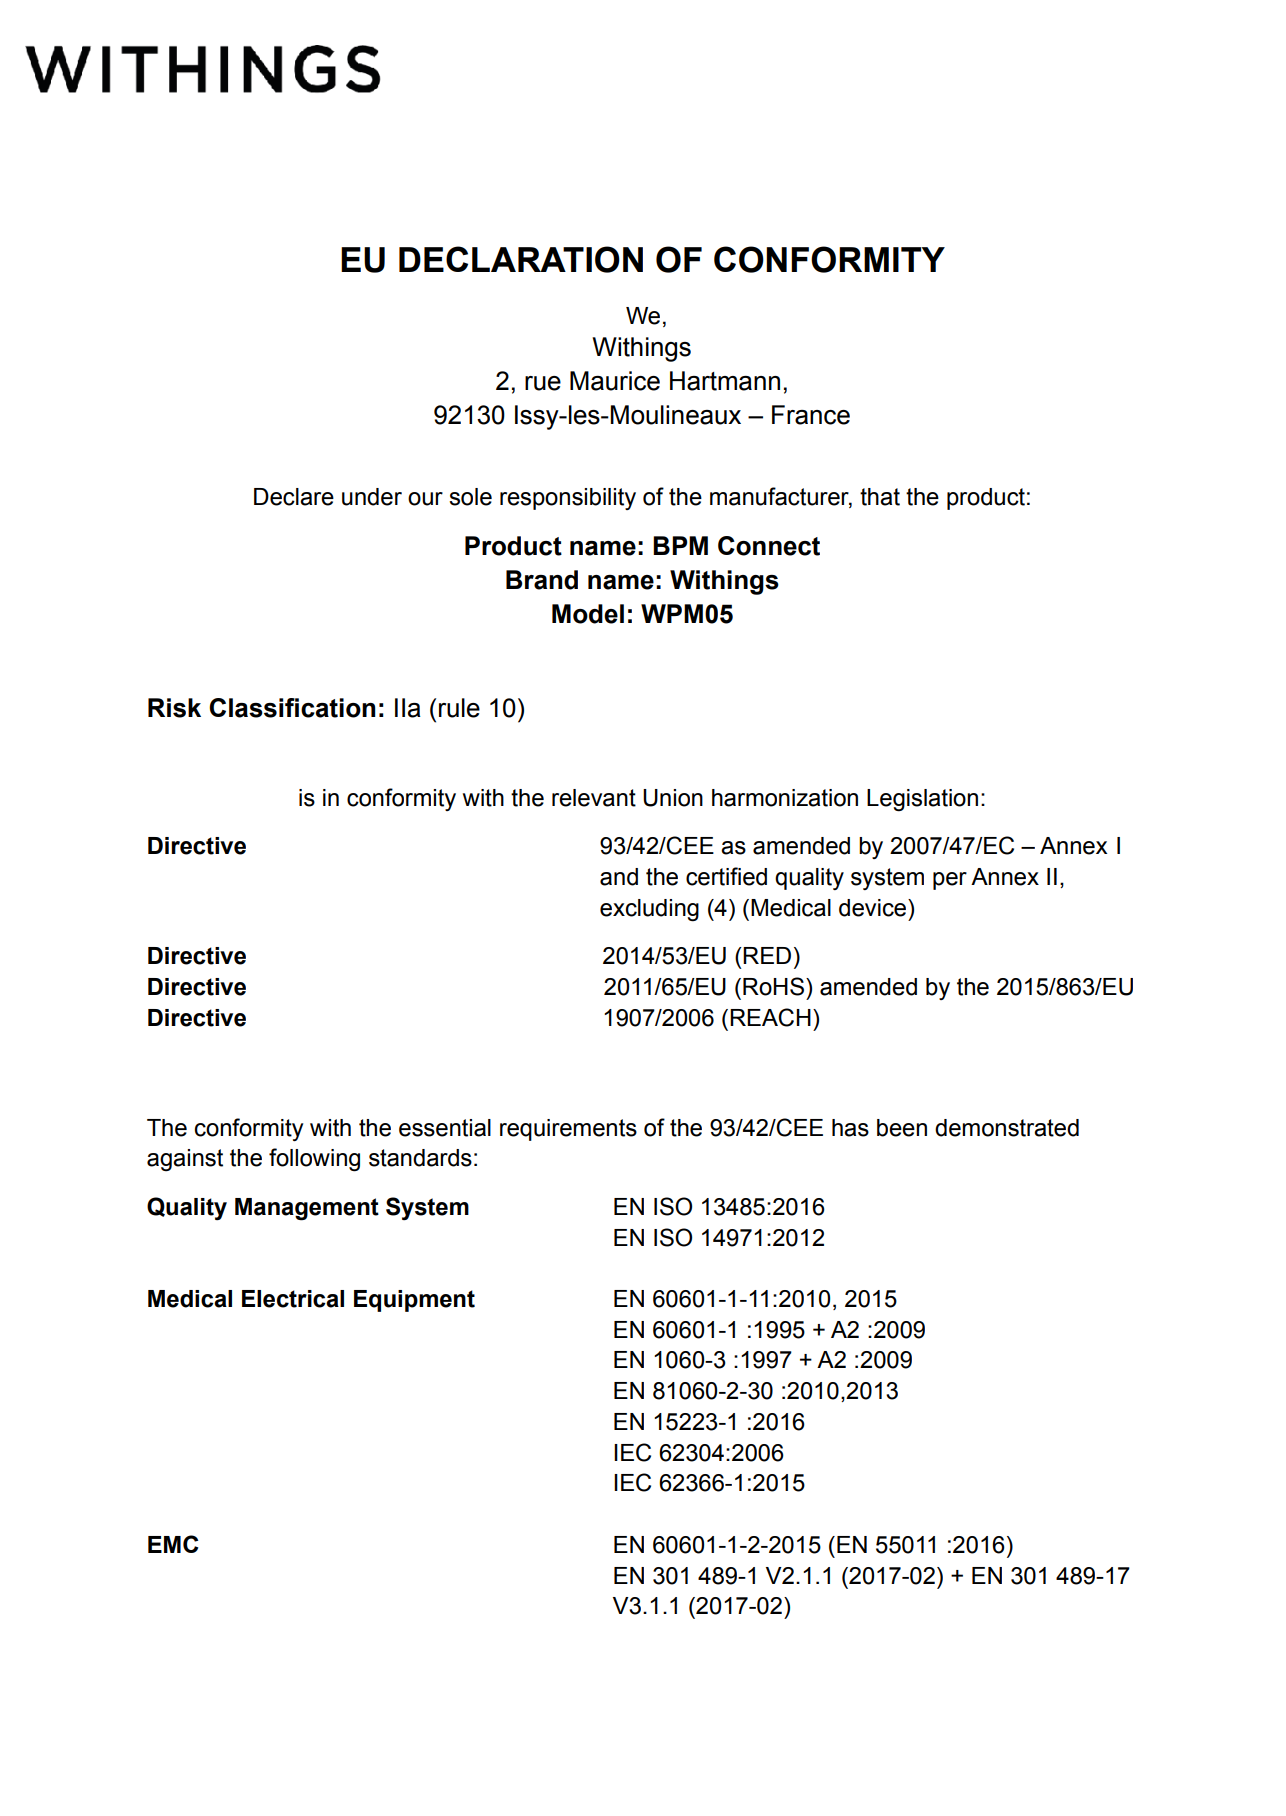 The width and height of the document is (1286, 1816). Describe the element at coordinates (173, 1544) in the document. I see `EMC` at that location.
